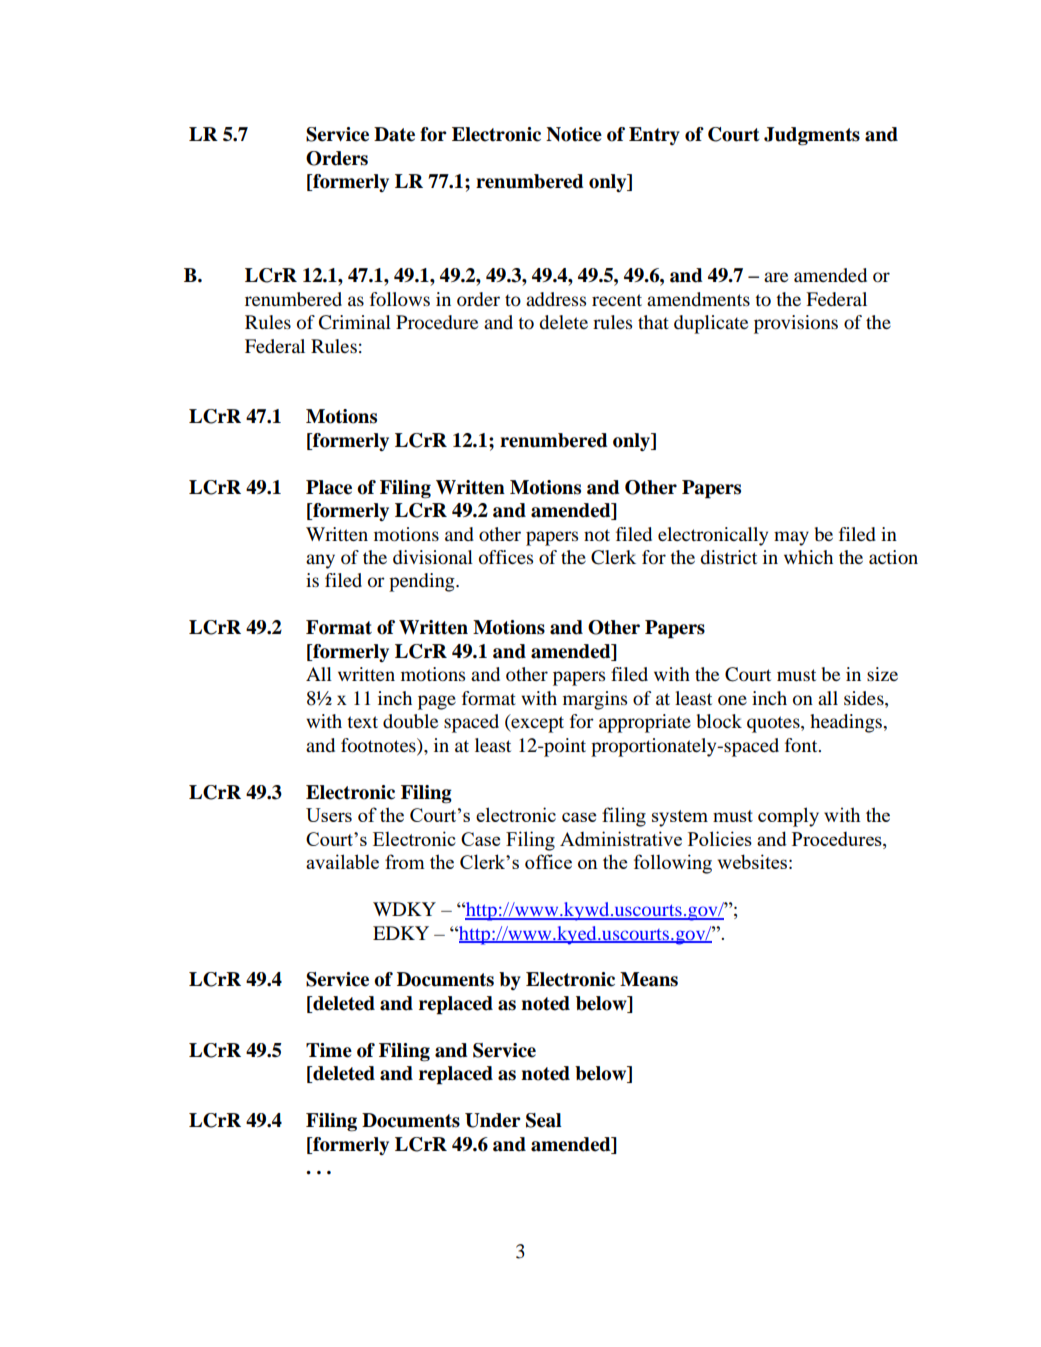  I want to click on Notice, so click(574, 134).
